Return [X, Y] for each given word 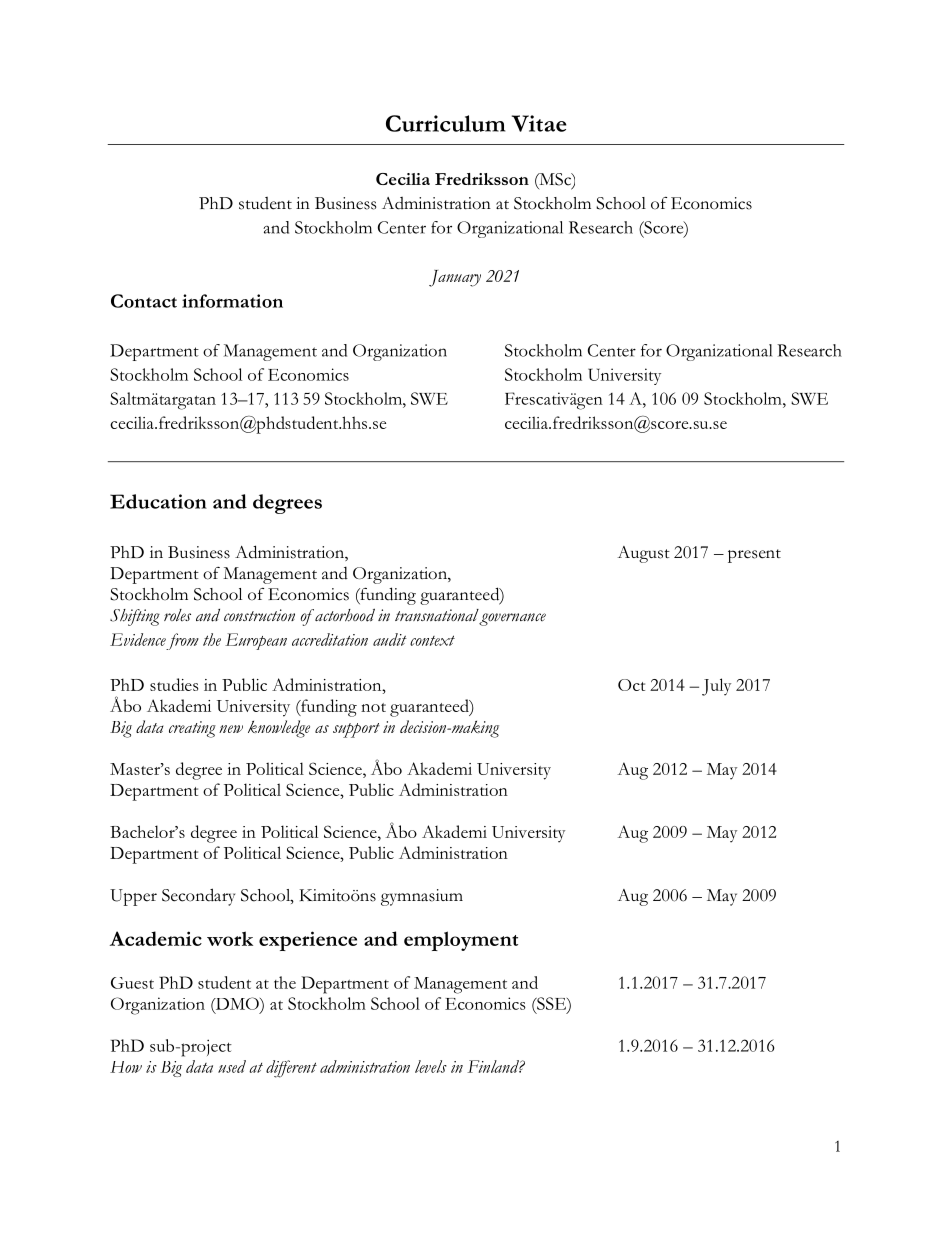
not [373, 707]
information [232, 301]
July [716, 687]
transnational [437, 615]
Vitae [539, 123]
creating [192, 729]
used [232, 1066]
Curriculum [445, 123]
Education [158, 501]
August [644, 554]
